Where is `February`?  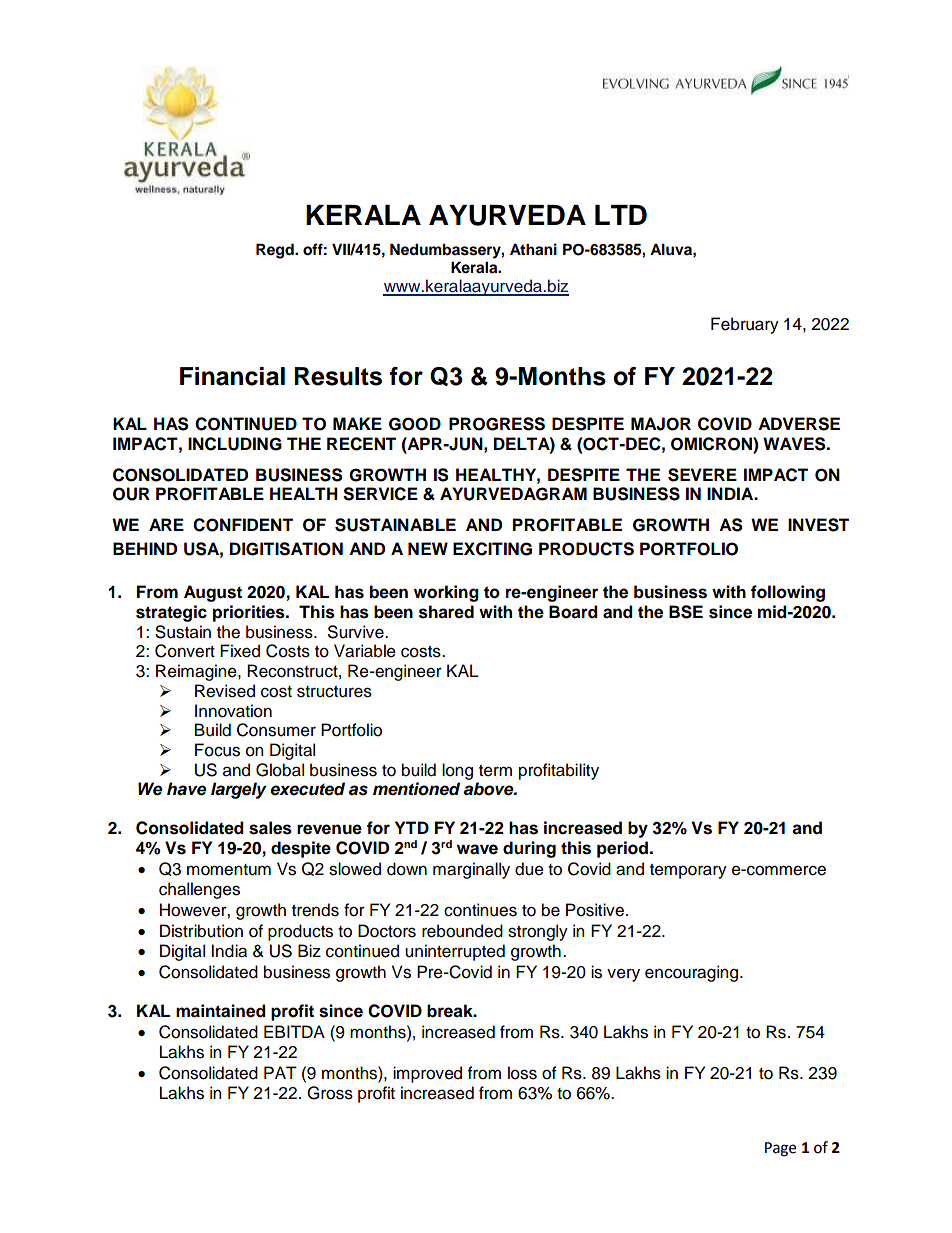 February is located at coordinates (745, 325).
